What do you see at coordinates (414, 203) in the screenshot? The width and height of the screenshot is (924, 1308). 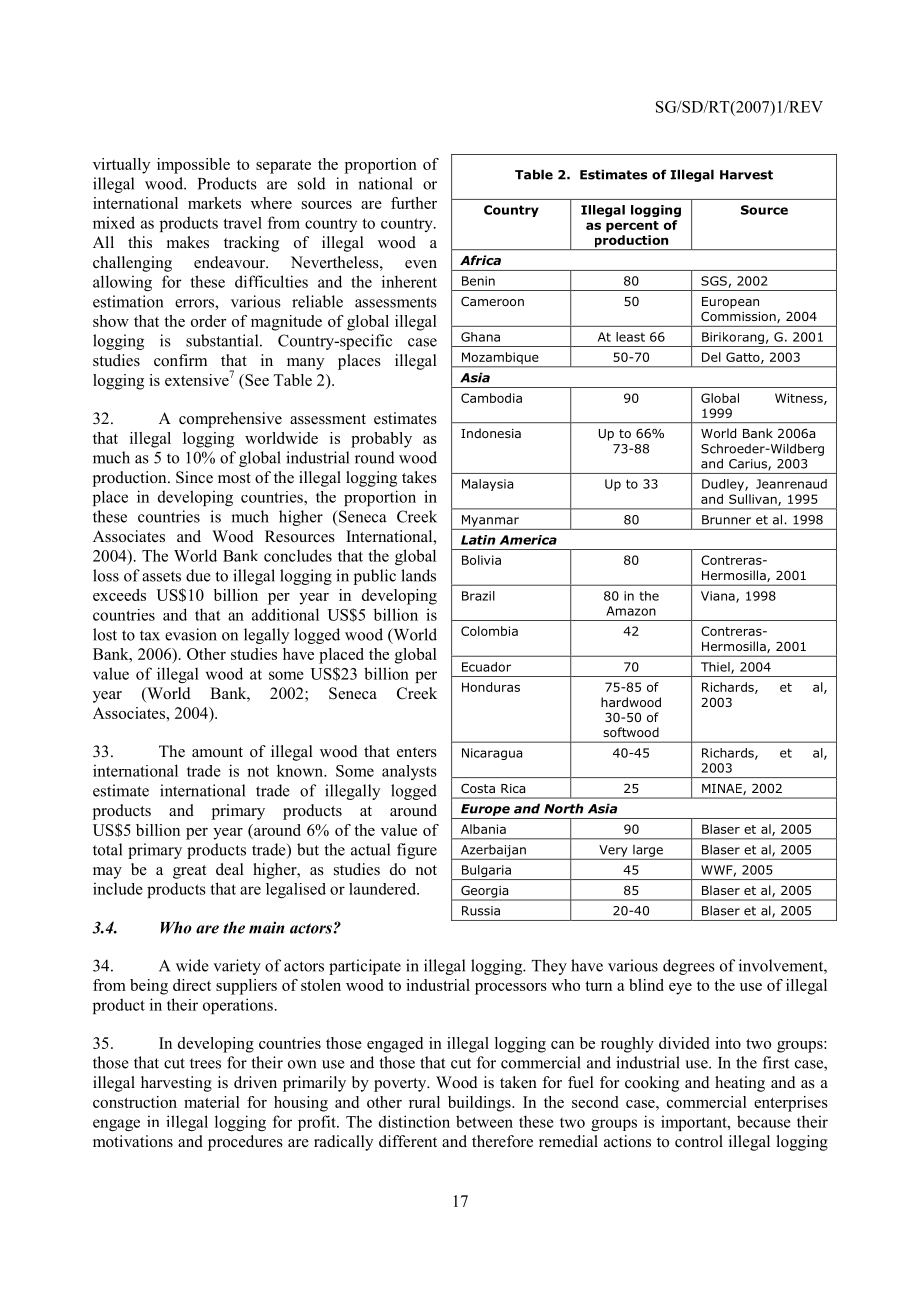 I see `further` at bounding box center [414, 203].
